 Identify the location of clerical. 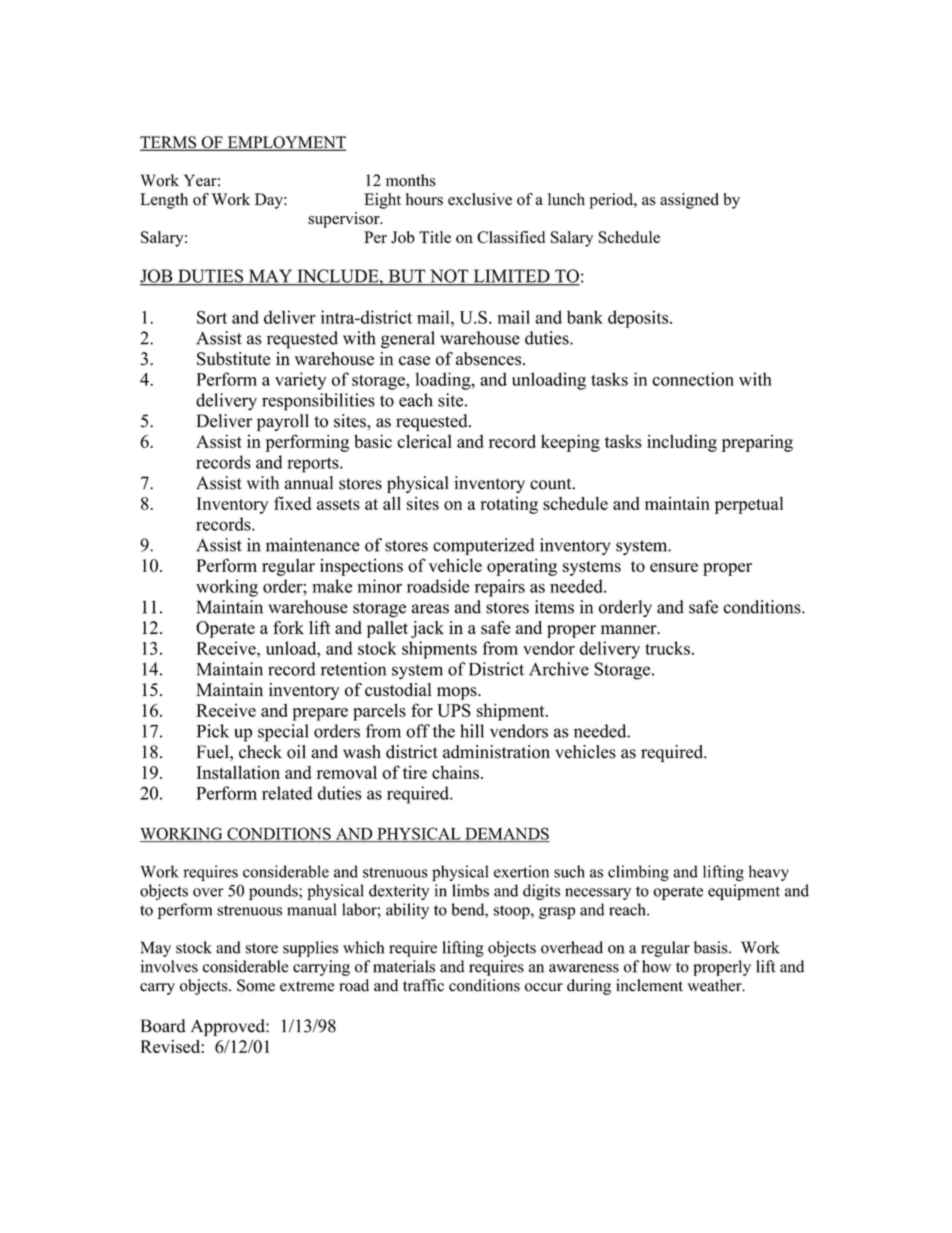
(424, 441).
